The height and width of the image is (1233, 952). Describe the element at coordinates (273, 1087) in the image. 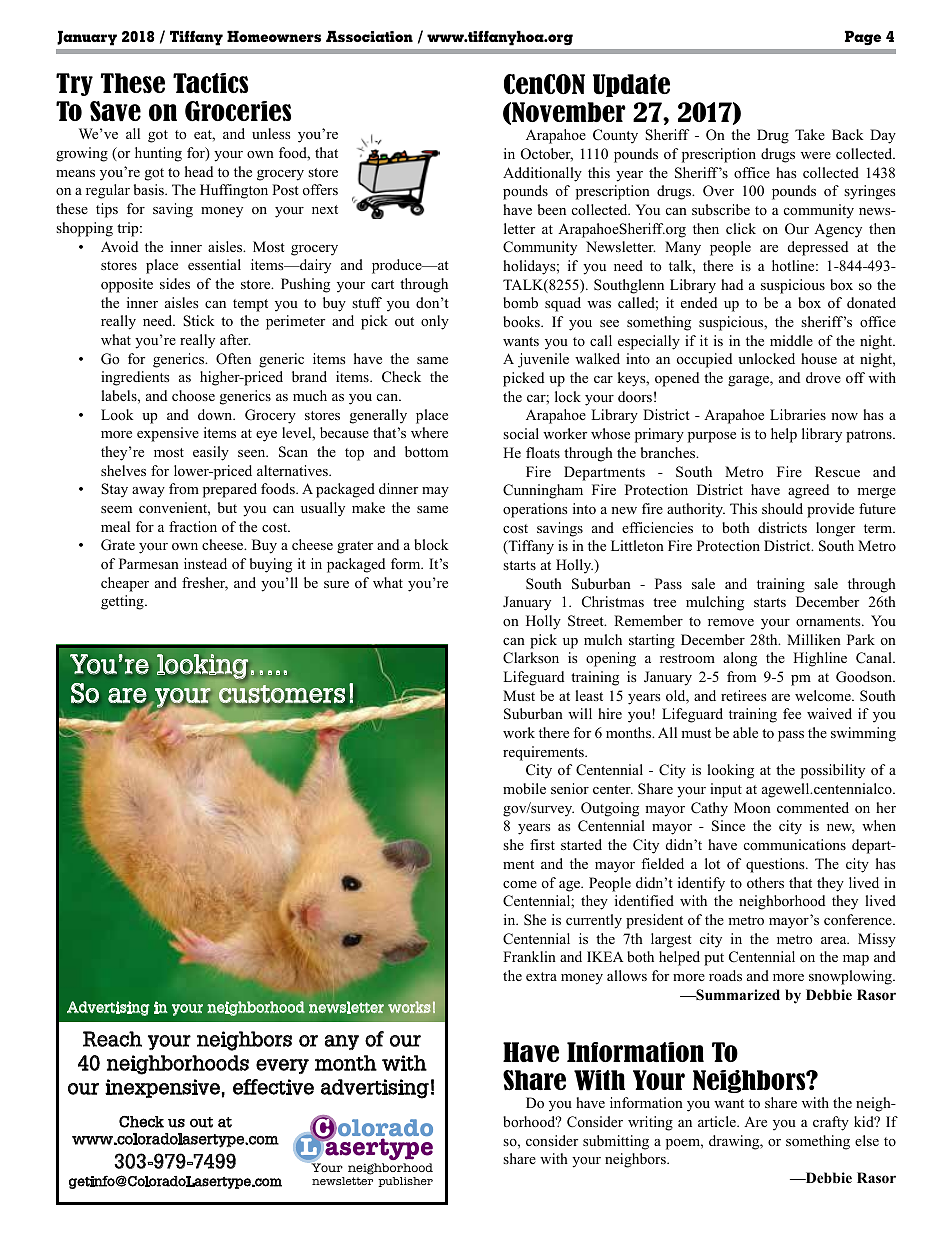

I see `effective` at that location.
